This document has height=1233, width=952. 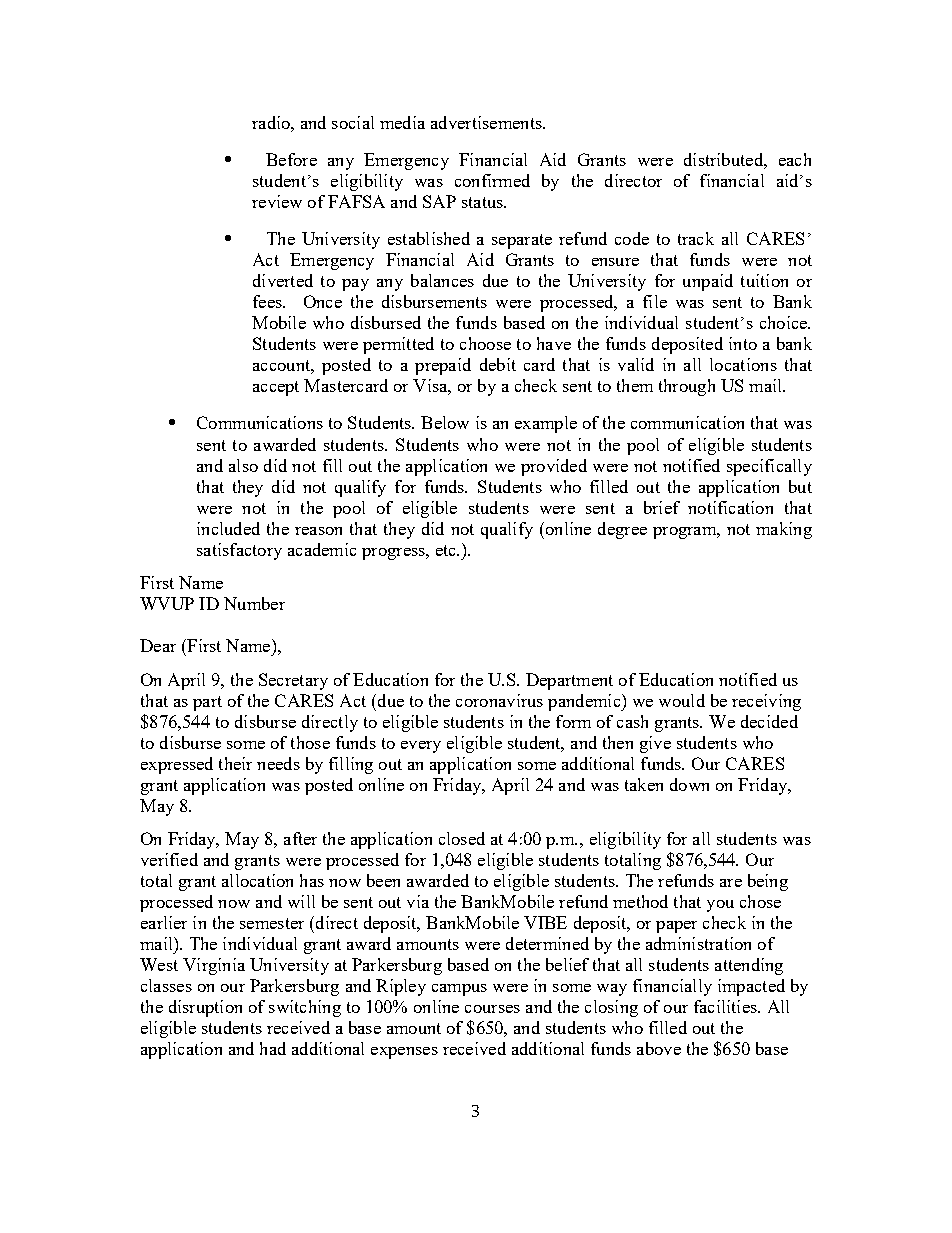 I want to click on advertisements, so click(x=487, y=122).
